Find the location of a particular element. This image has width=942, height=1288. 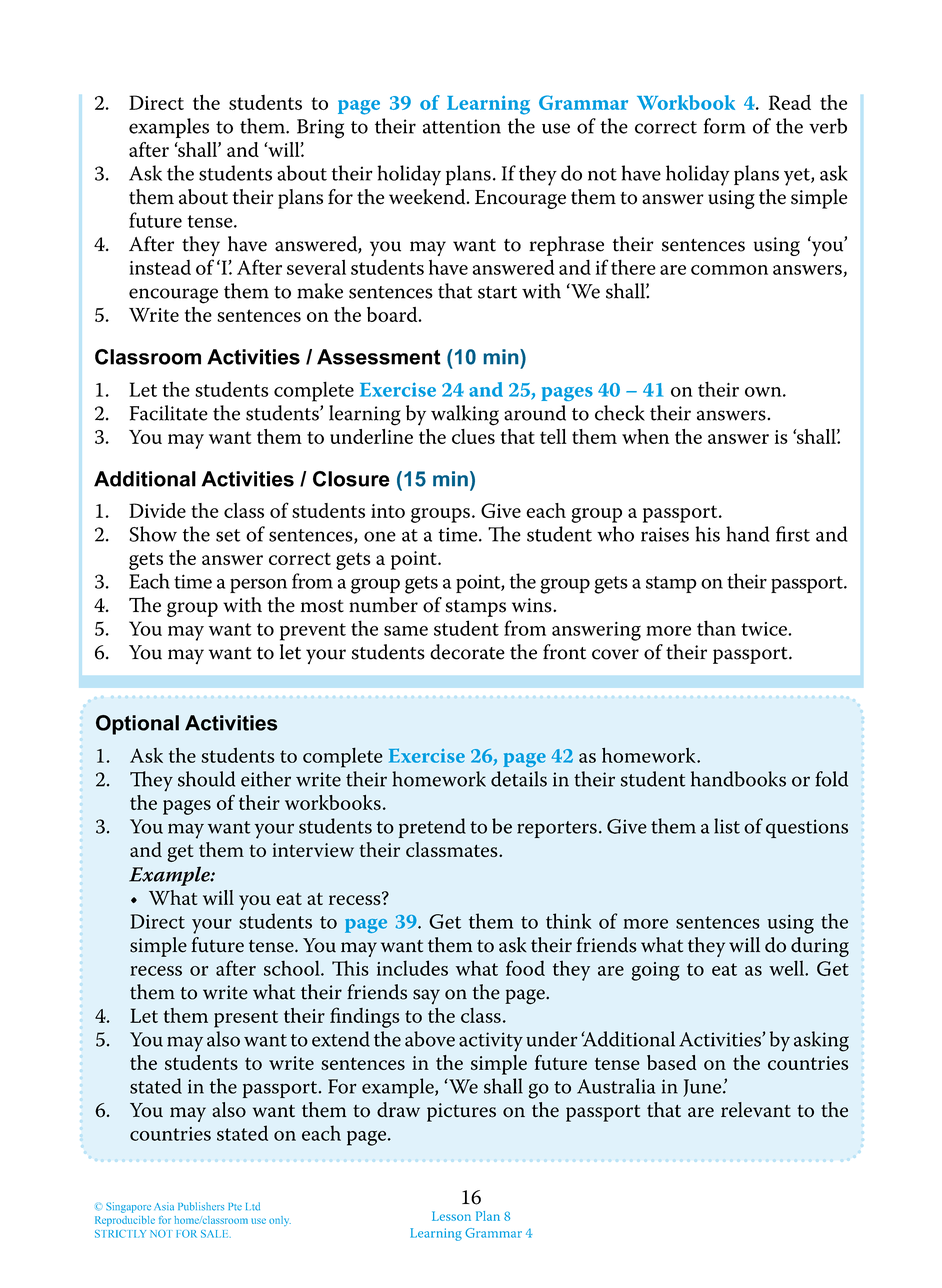

Lesson is located at coordinates (451, 1216).
